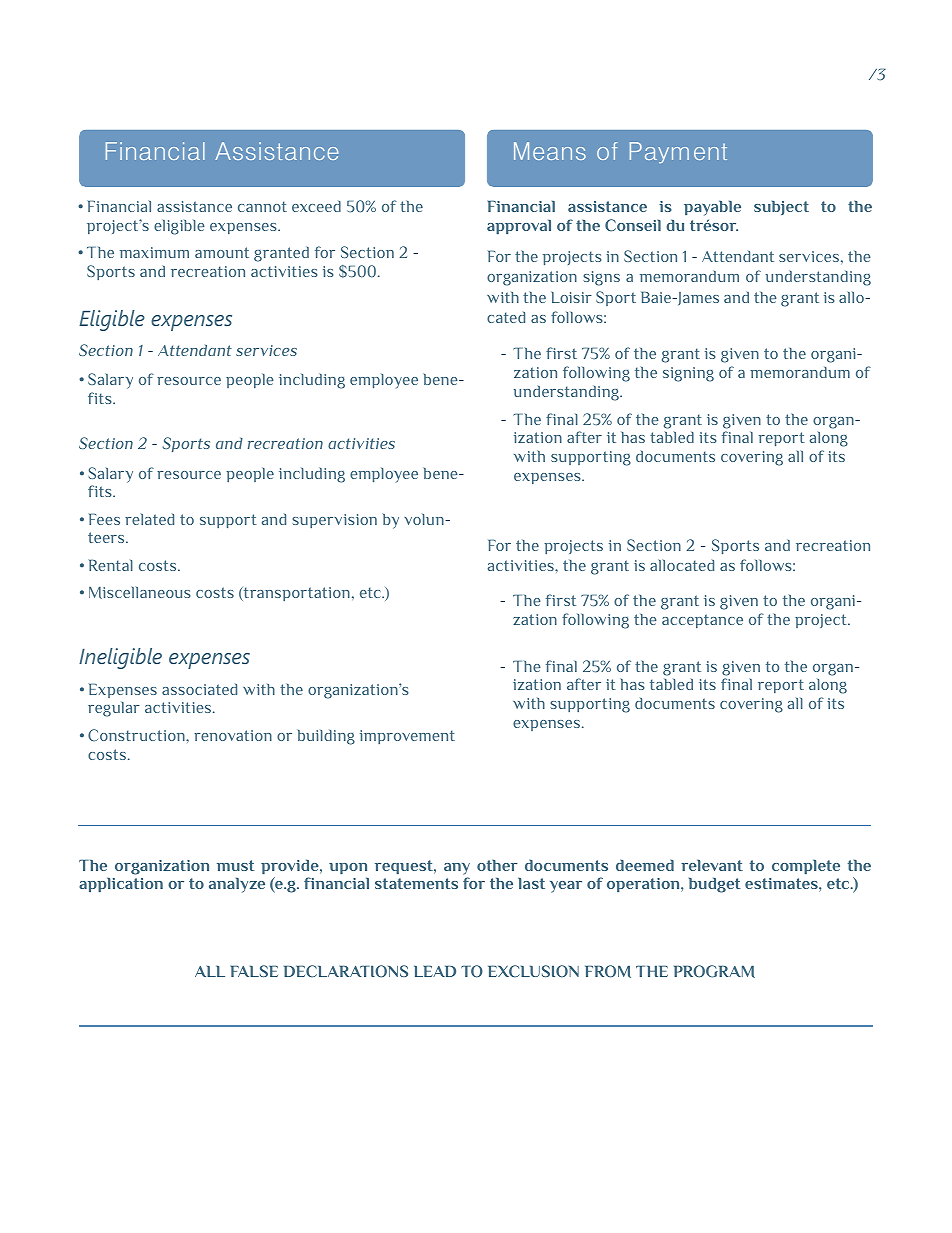 Image resolution: width=952 pixels, height=1233 pixels. What do you see at coordinates (262, 206) in the page?
I see `cannot` at bounding box center [262, 206].
